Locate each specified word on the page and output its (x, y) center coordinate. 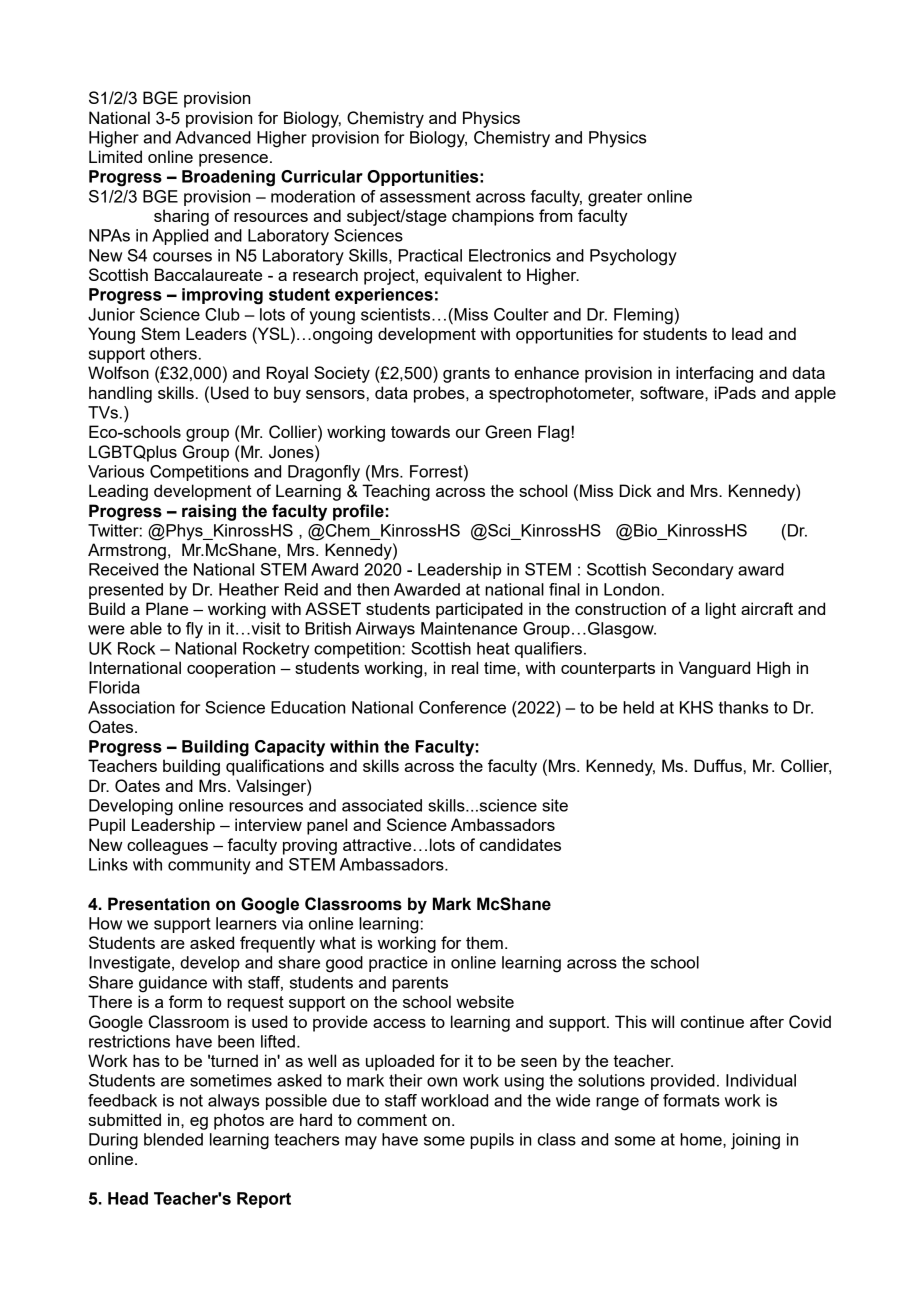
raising (209, 512)
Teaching (396, 492)
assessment (425, 196)
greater (615, 198)
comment (392, 1120)
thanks (744, 707)
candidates (520, 844)
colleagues (167, 846)
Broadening (228, 178)
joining (755, 1141)
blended (173, 1139)
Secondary (692, 571)
